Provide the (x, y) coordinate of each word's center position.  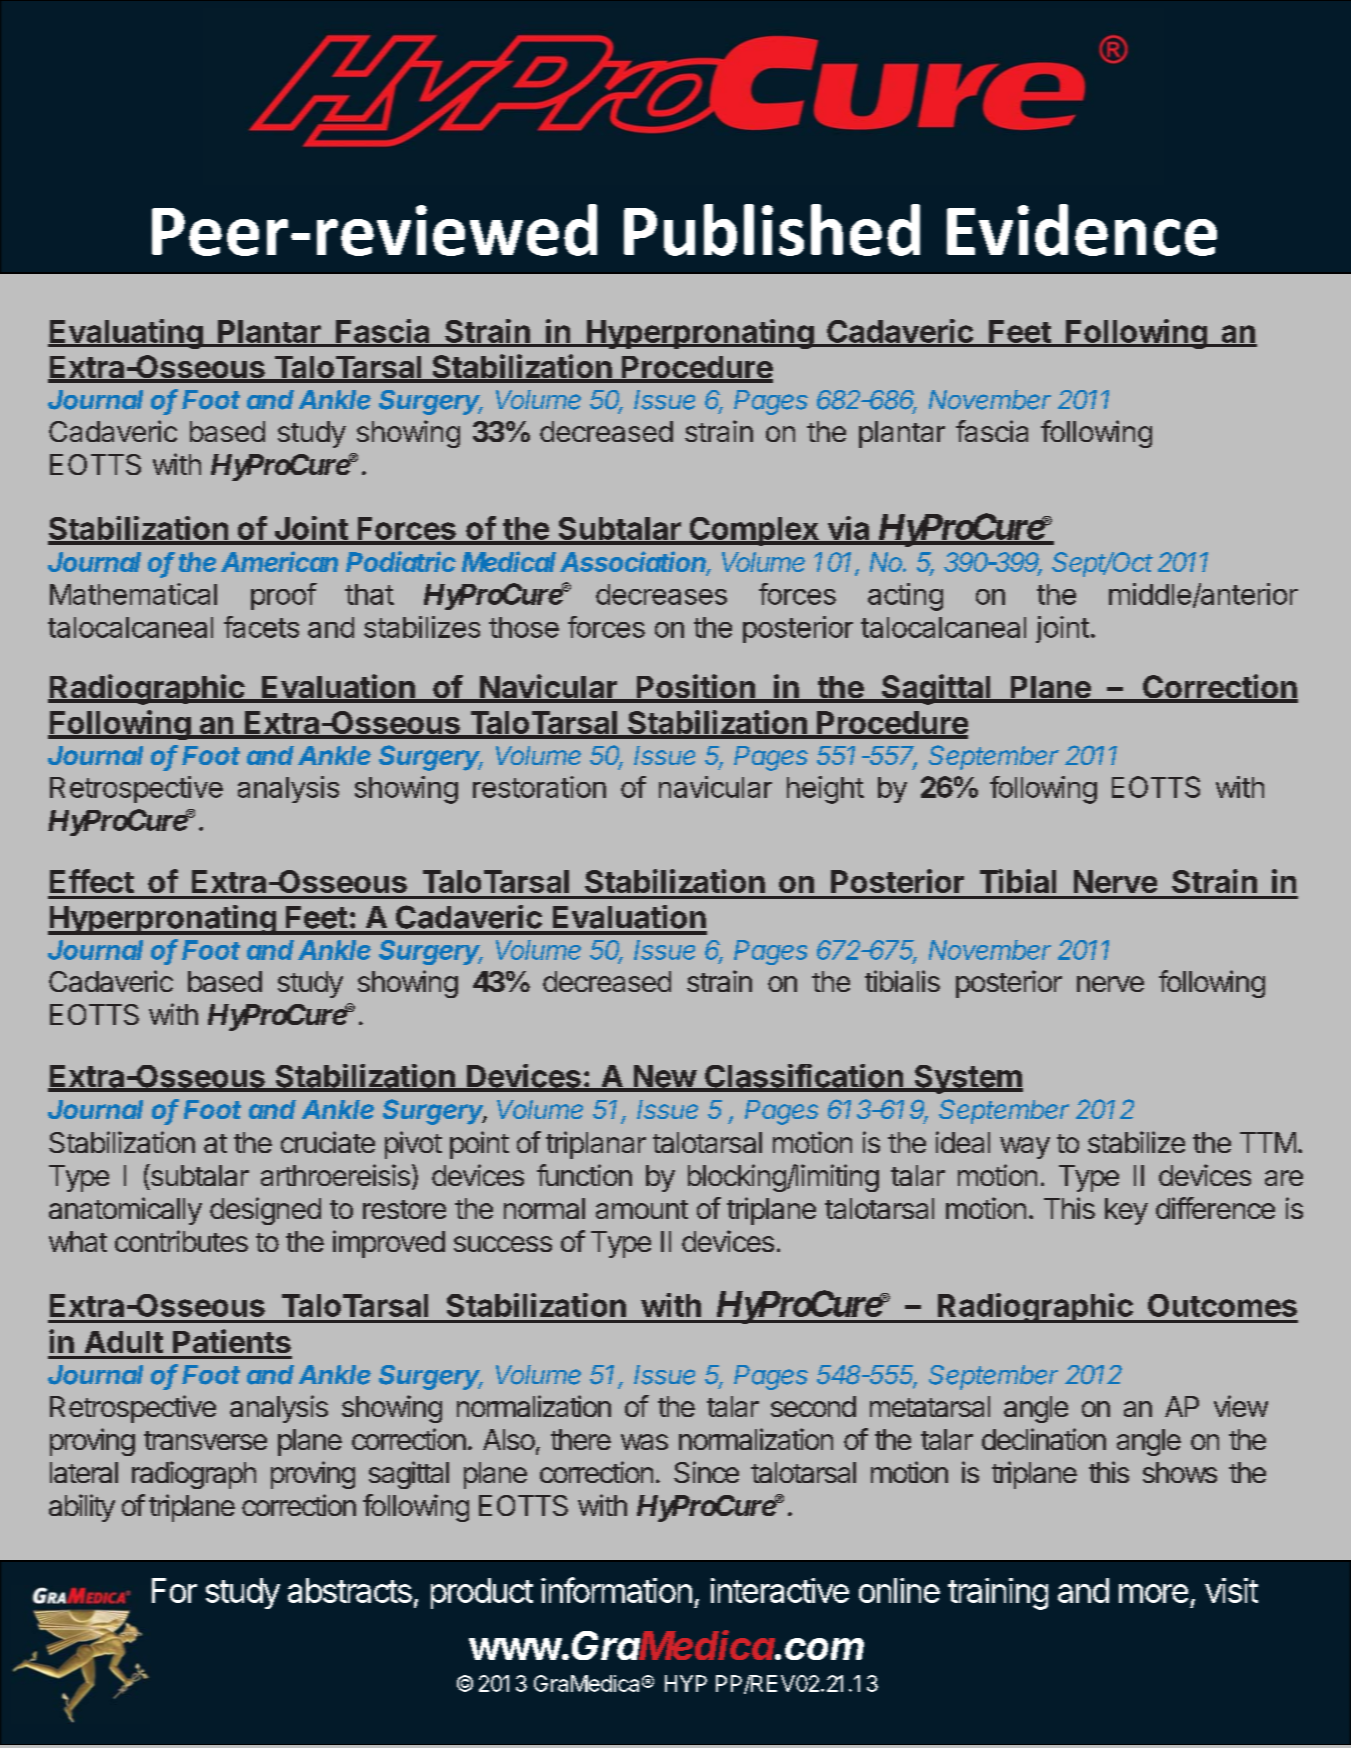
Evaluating (126, 334)
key (1126, 1211)
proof (283, 596)
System (967, 1079)
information (616, 1590)
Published (772, 230)
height (825, 790)
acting (905, 597)
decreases (661, 594)
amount (642, 1209)
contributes (181, 1241)
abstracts (350, 1590)
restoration (539, 787)
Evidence (1082, 230)
